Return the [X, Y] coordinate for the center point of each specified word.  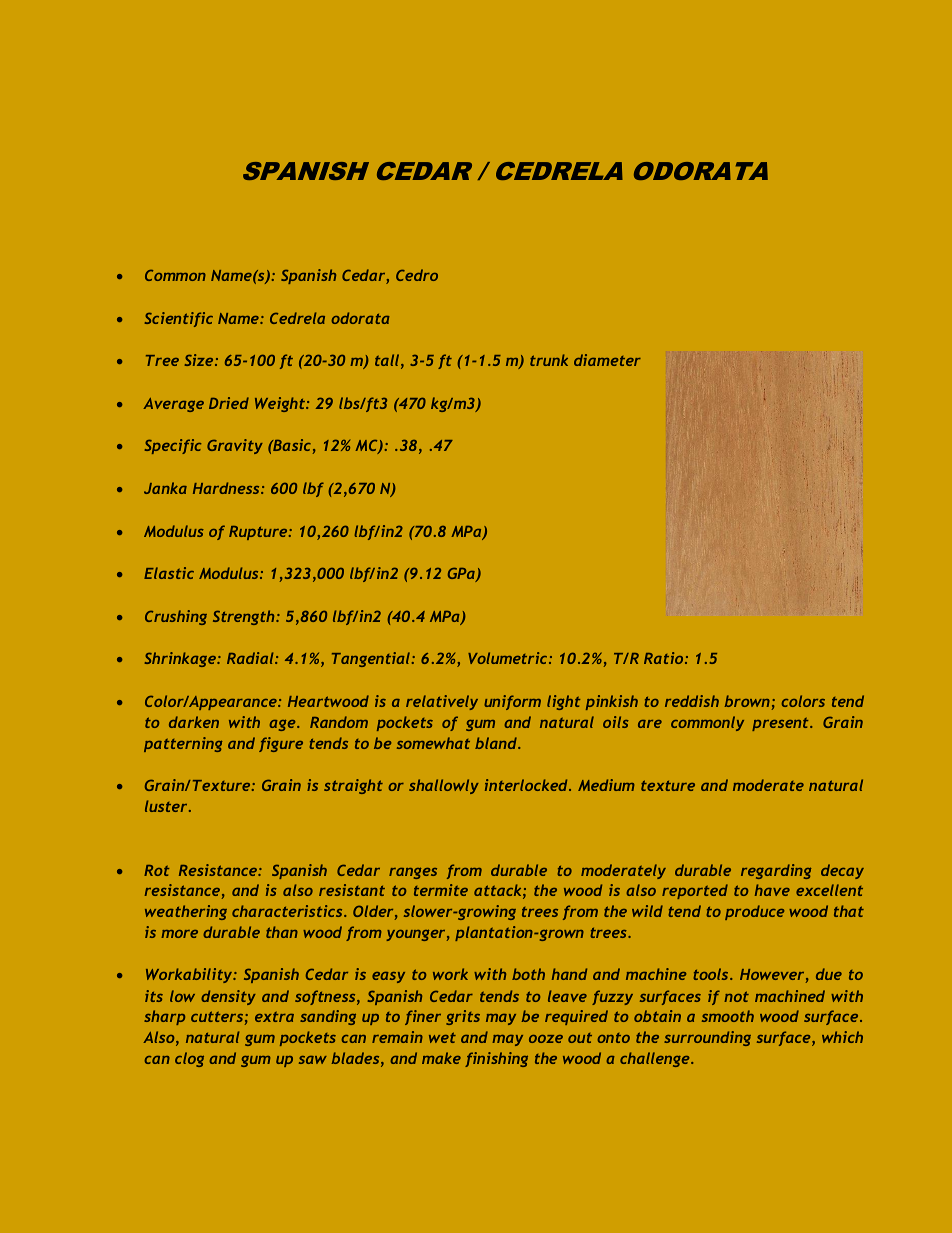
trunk [549, 360]
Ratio [665, 658]
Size [200, 360]
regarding [776, 871]
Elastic [169, 573]
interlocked [527, 785]
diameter [607, 360]
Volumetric [509, 658]
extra [274, 1016]
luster [167, 806]
